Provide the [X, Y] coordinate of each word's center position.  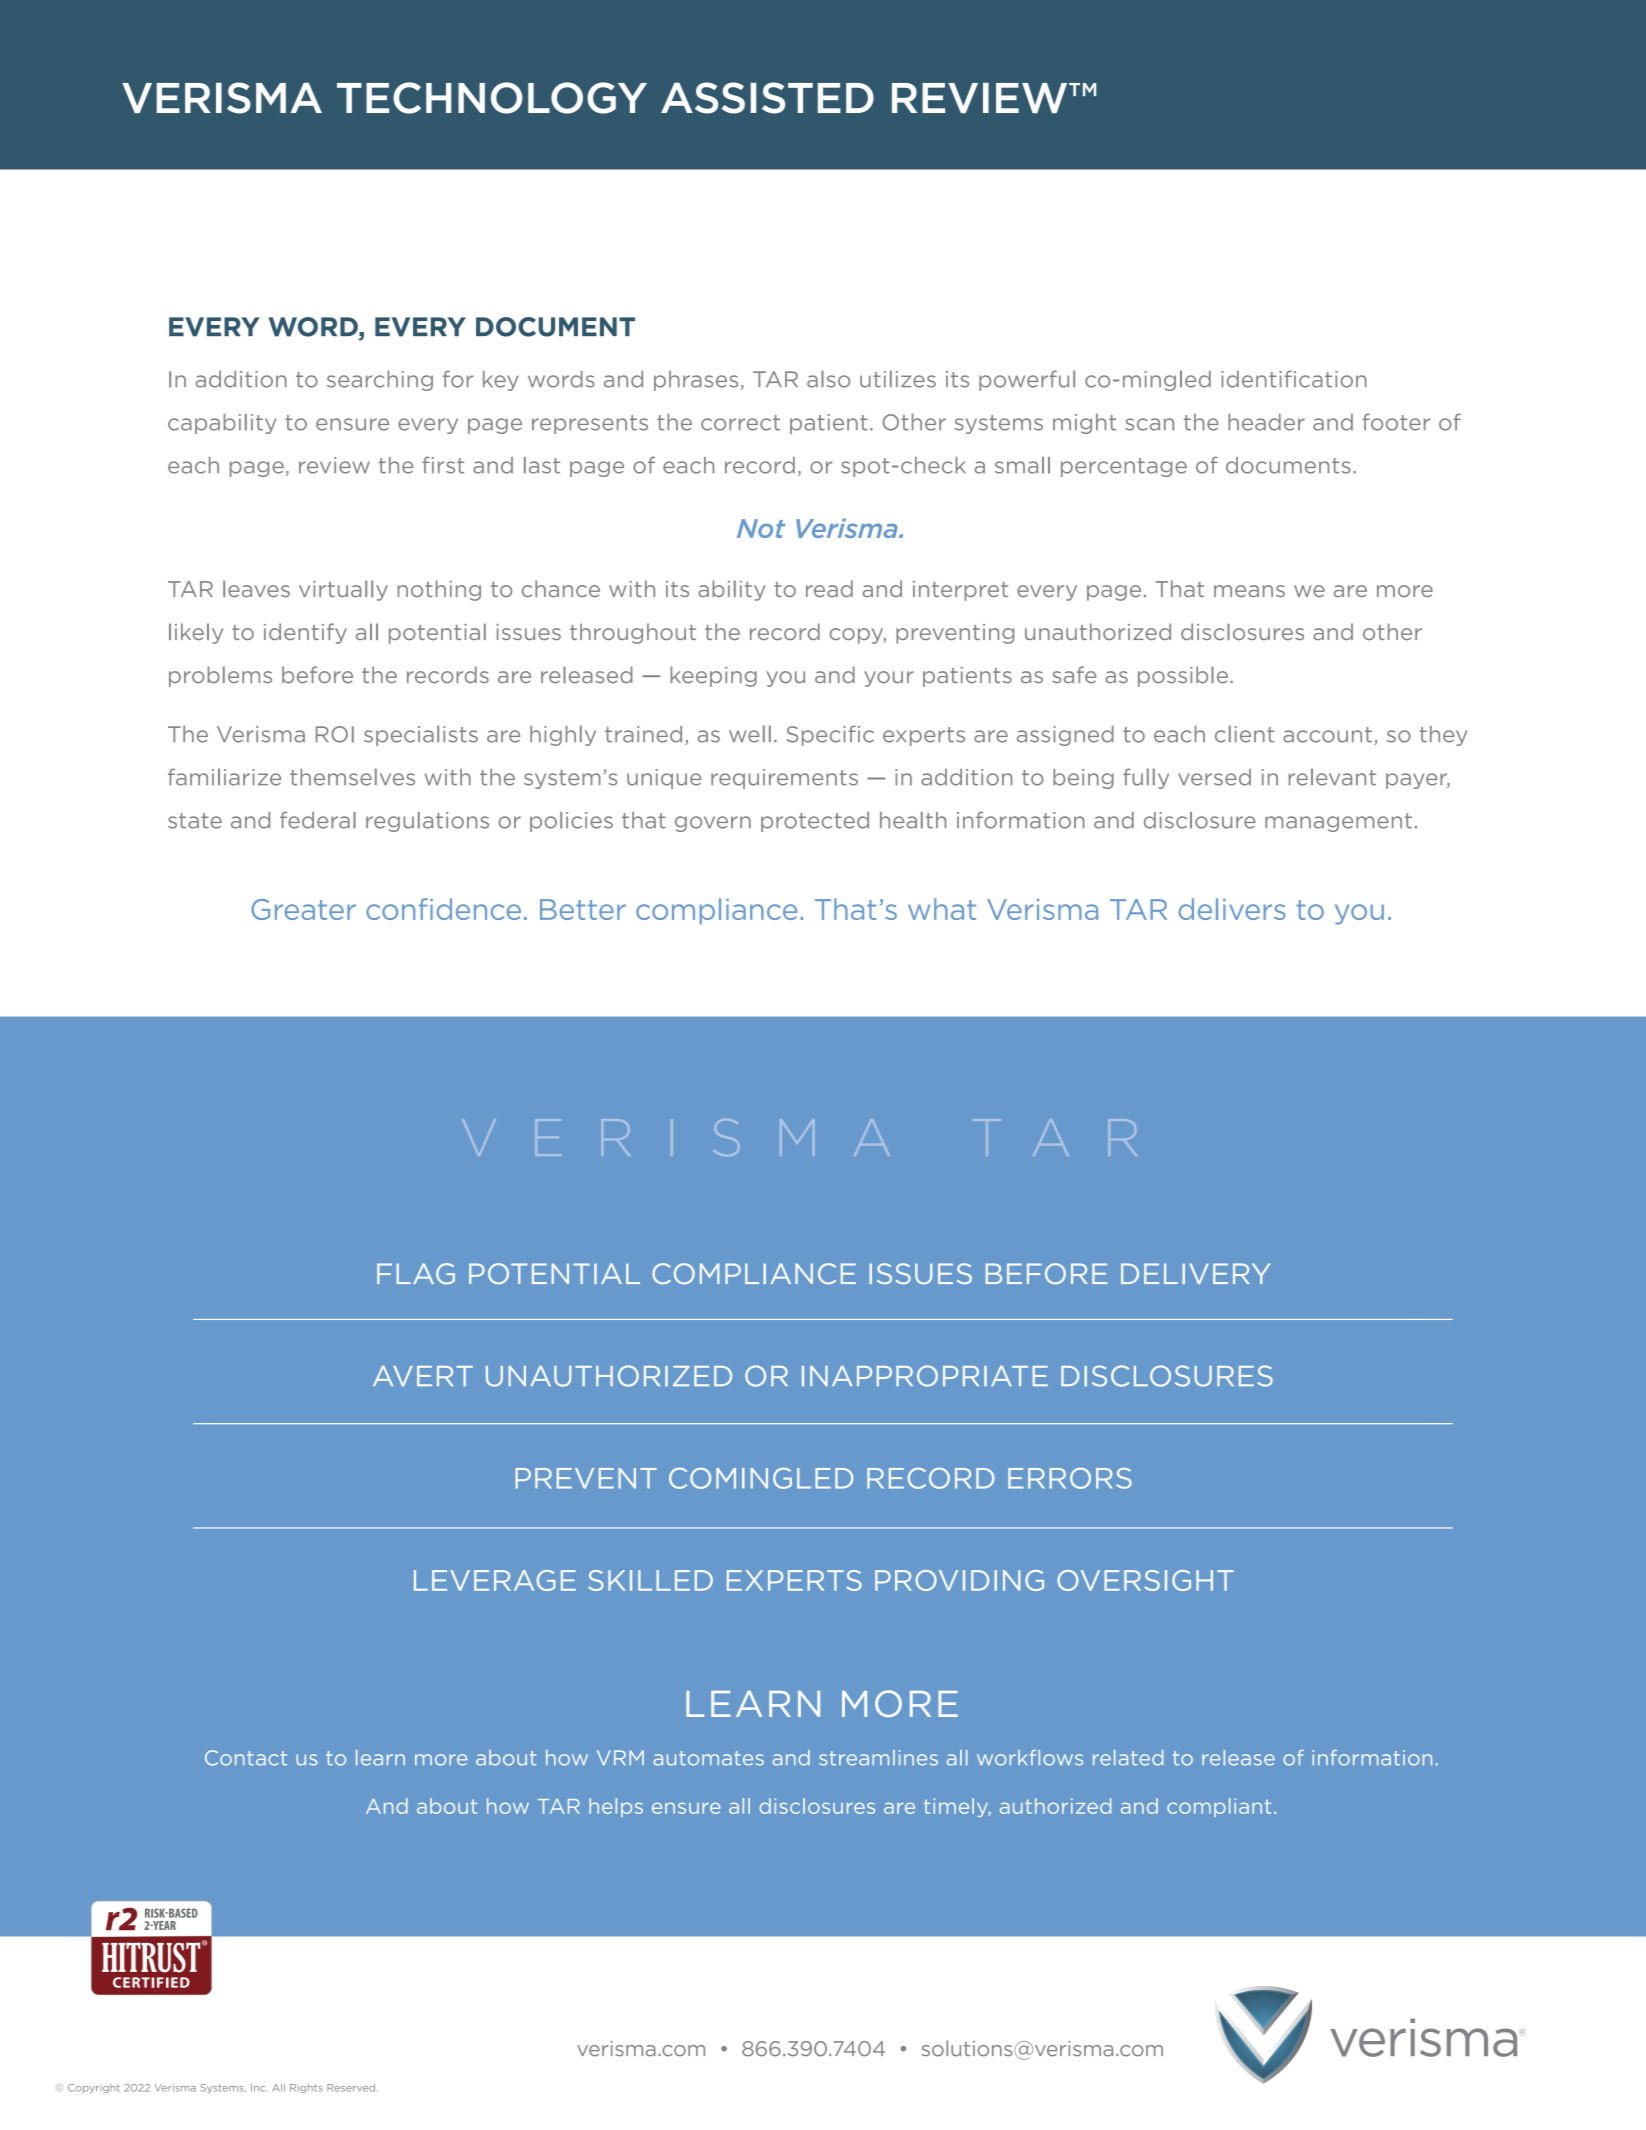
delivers [1232, 909]
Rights [306, 2088]
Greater [303, 909]
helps [616, 1807]
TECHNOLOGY [492, 98]
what [942, 909]
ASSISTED [767, 98]
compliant [1219, 1807]
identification [1294, 379]
